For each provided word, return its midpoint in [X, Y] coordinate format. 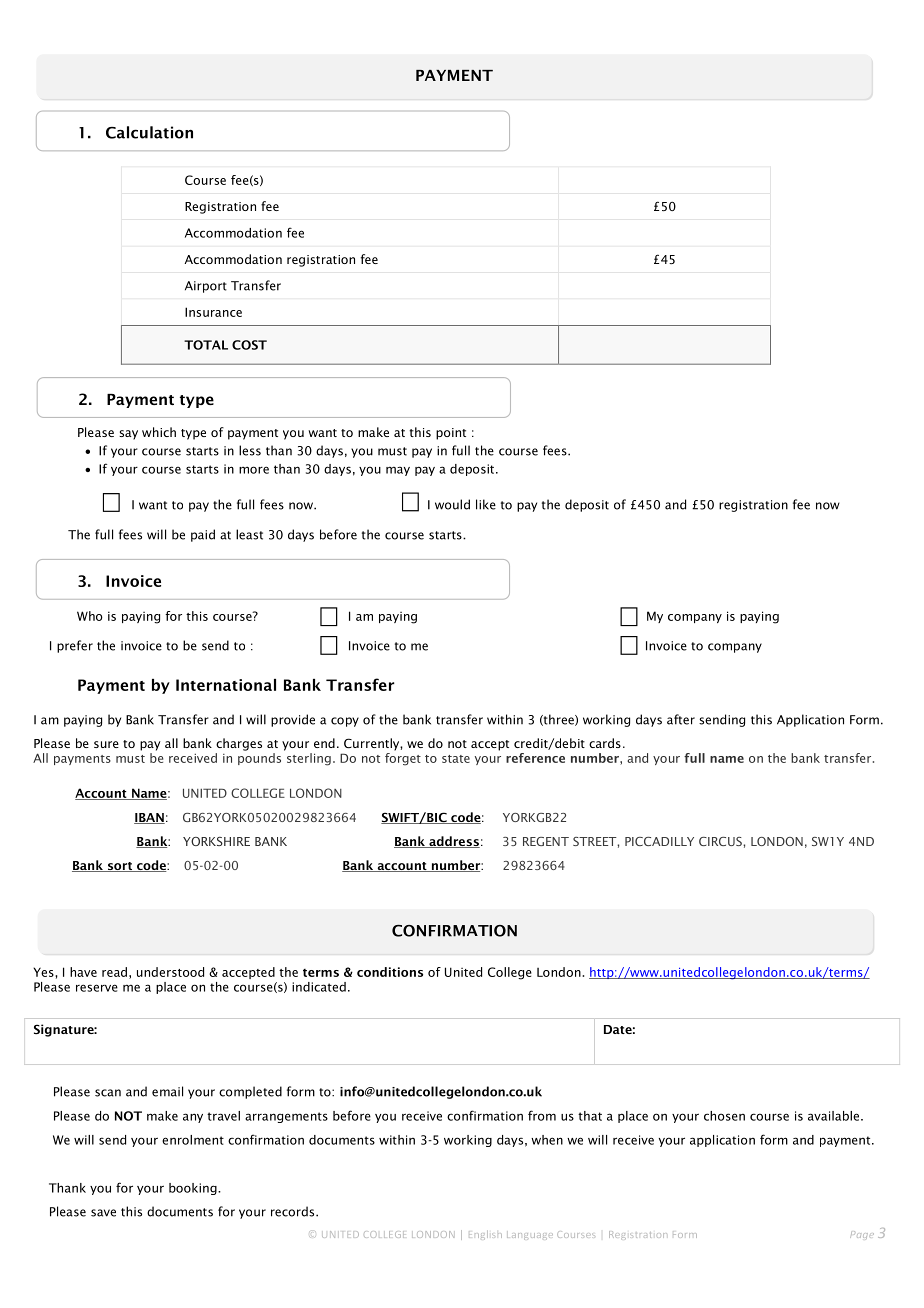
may [398, 471]
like [486, 504]
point [451, 434]
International [226, 685]
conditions [390, 972]
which [159, 432]
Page [862, 1235]
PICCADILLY [659, 841]
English [485, 1235]
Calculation [149, 132]
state [456, 759]
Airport [206, 287]
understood [170, 972]
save [103, 1213]
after [681, 719]
